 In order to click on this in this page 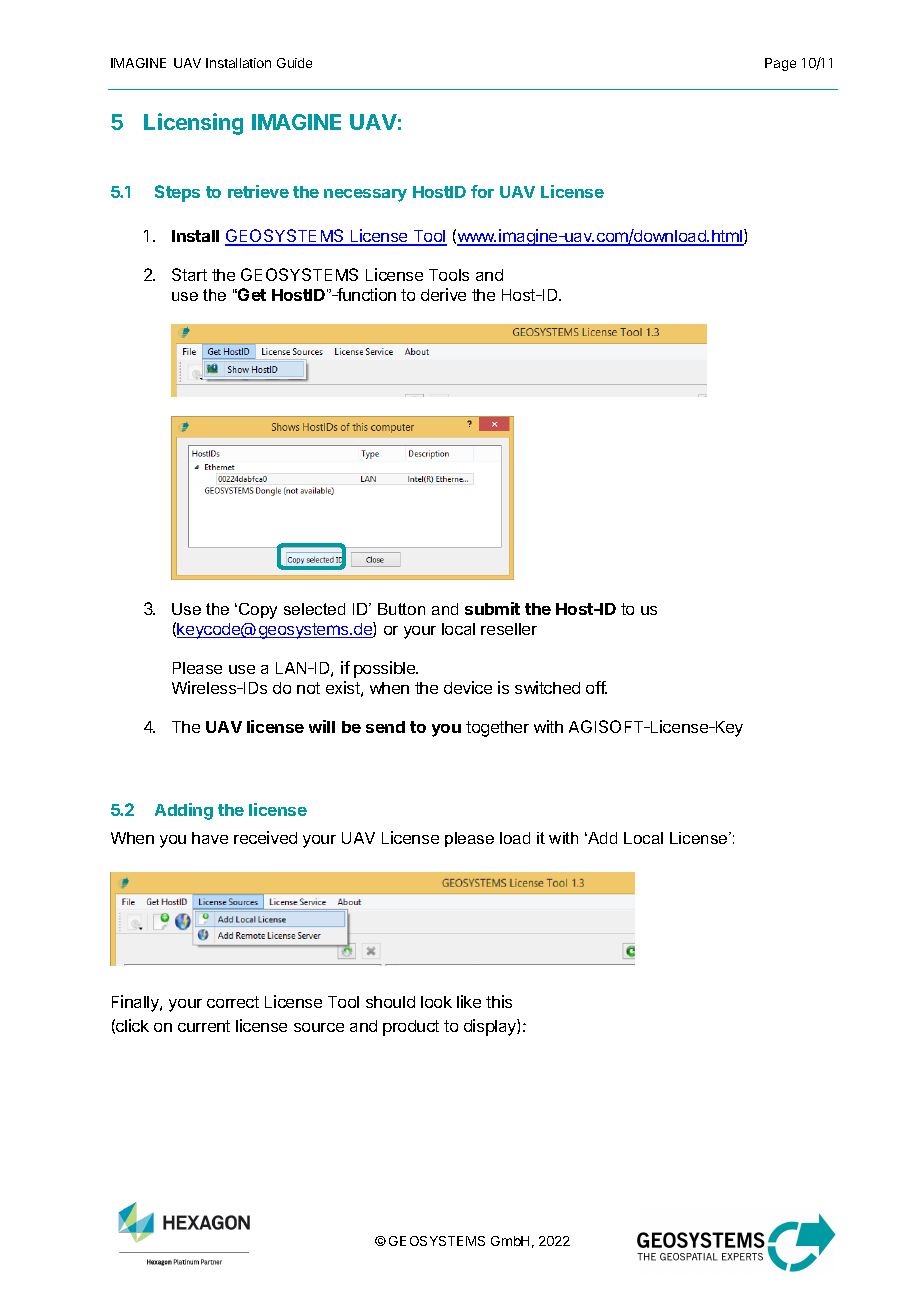, I will do `click(499, 1001)`.
